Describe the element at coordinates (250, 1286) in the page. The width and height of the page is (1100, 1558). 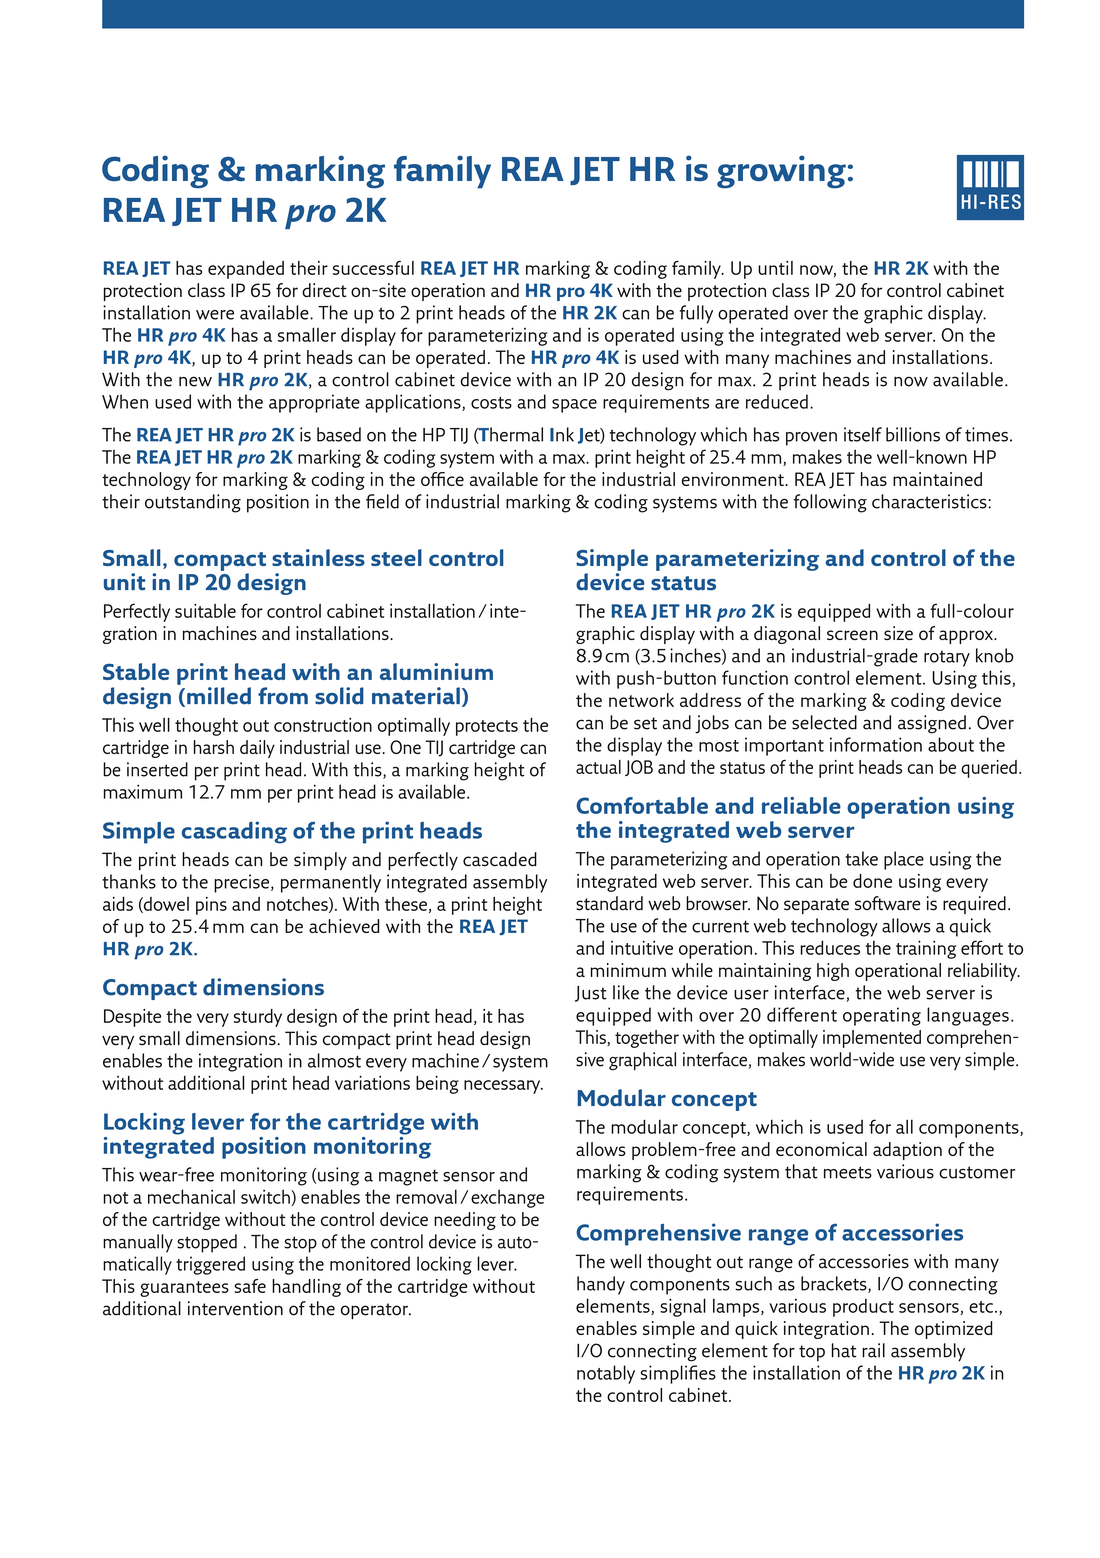
I see `safe` at that location.
